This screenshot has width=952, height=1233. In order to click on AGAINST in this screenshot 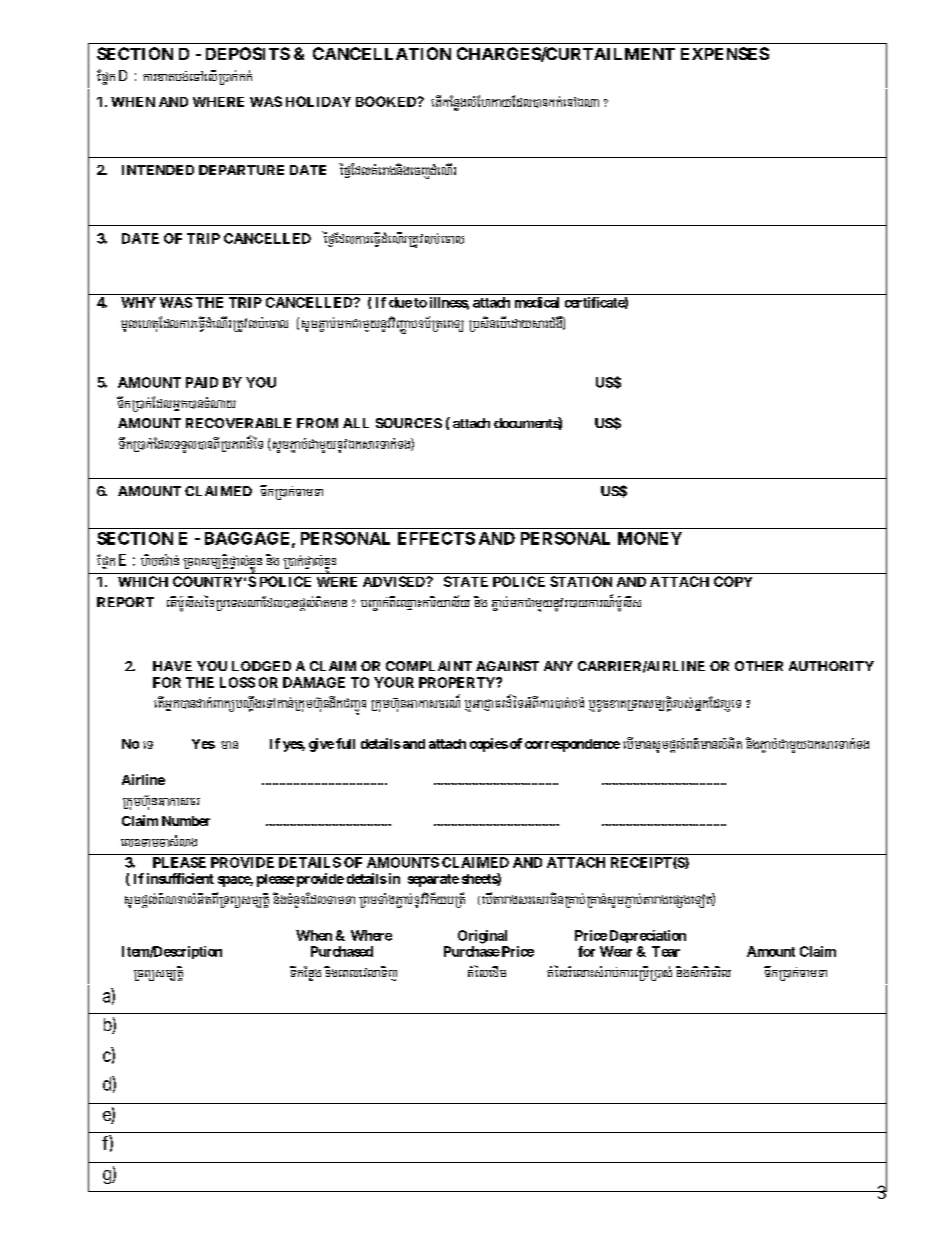, I will do `click(507, 666)`.
